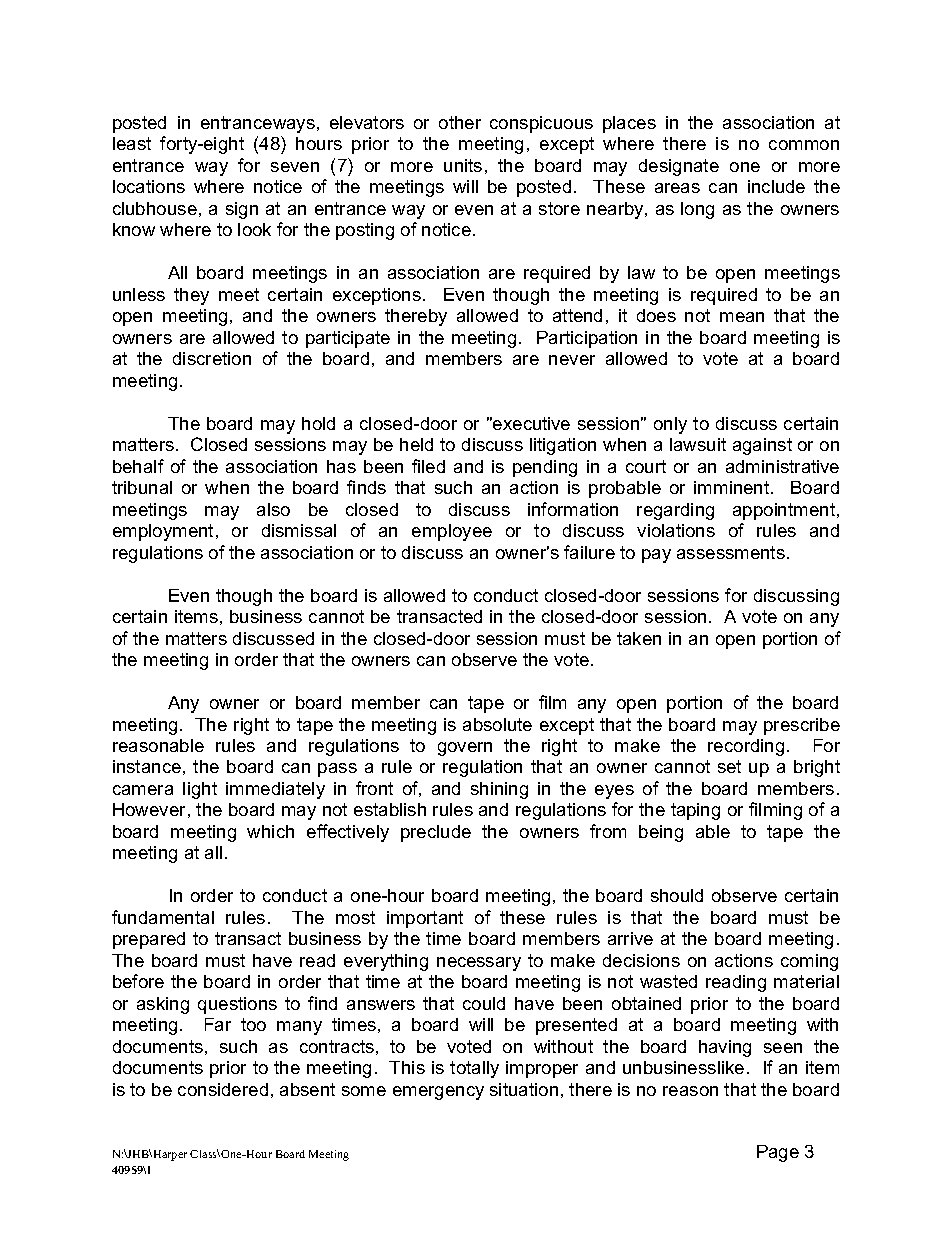 The width and height of the image is (952, 1233). I want to click on units, so click(463, 165).
